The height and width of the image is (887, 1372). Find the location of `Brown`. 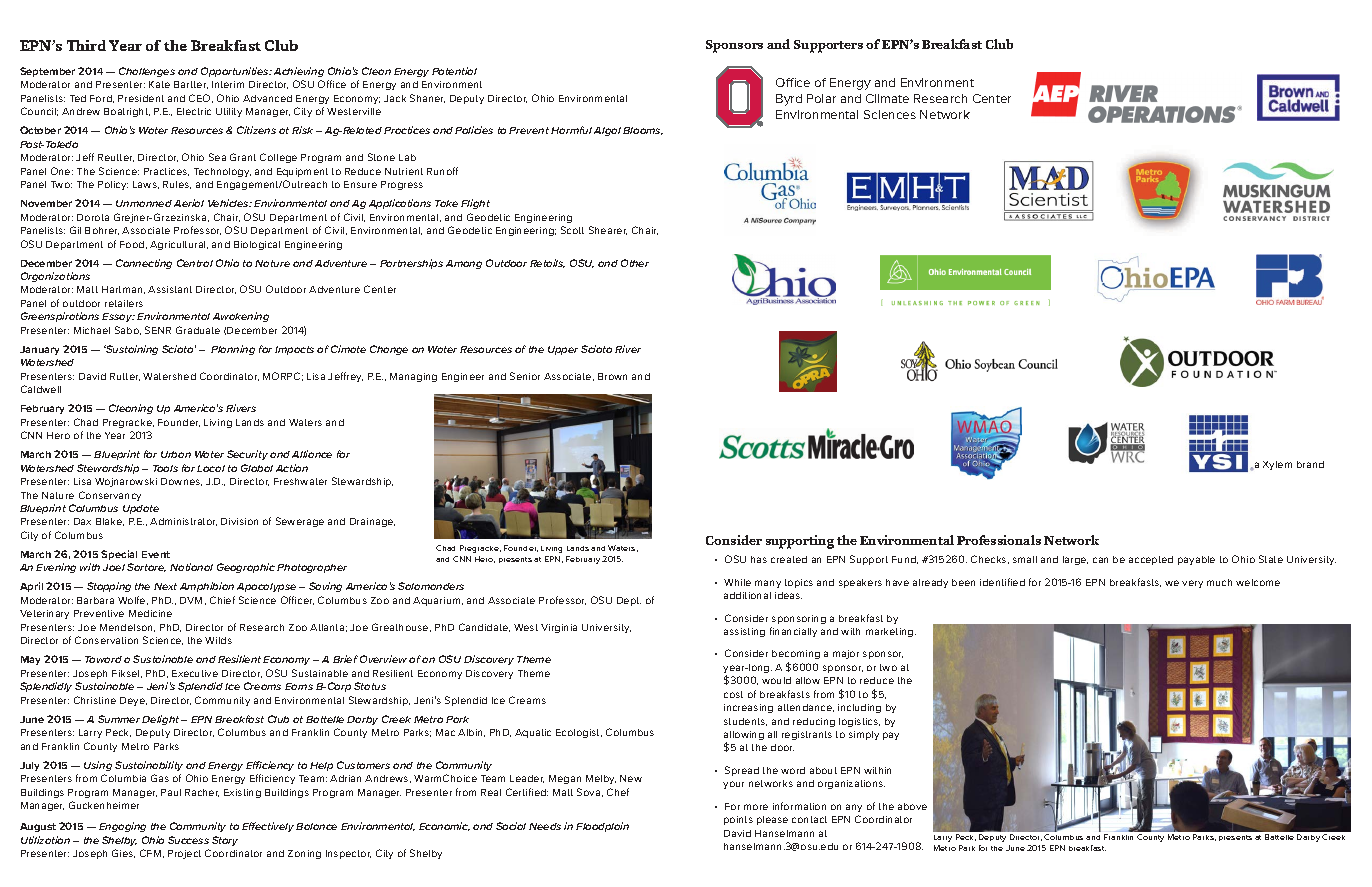

Brown is located at coordinates (612, 376).
